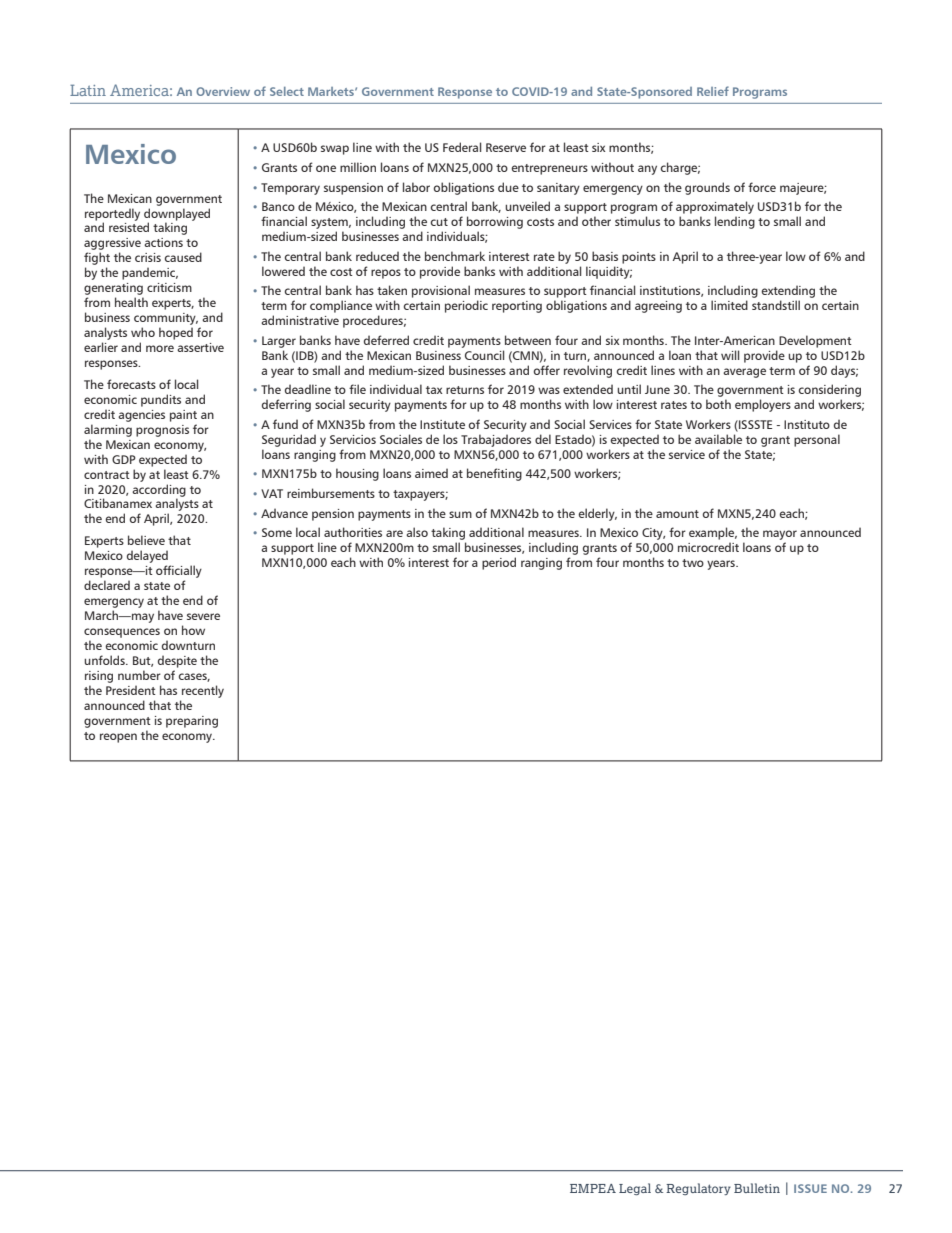 This screenshot has height=1233, width=952. What do you see at coordinates (118, 738) in the screenshot?
I see `reopen` at bounding box center [118, 738].
